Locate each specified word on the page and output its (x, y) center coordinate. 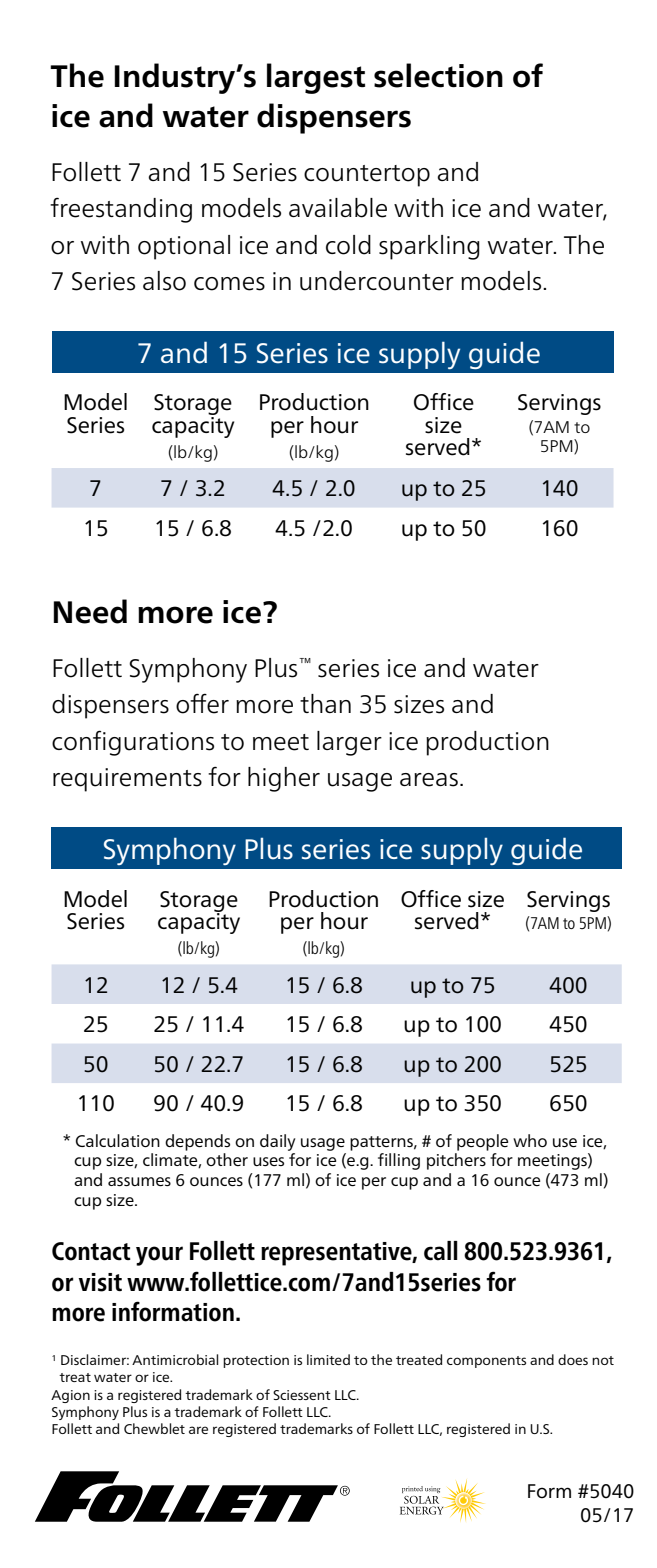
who (530, 1140)
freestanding (121, 210)
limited (328, 1359)
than (325, 703)
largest (316, 78)
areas (429, 780)
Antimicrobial (175, 1359)
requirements (127, 780)
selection (438, 75)
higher (284, 779)
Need (90, 611)
